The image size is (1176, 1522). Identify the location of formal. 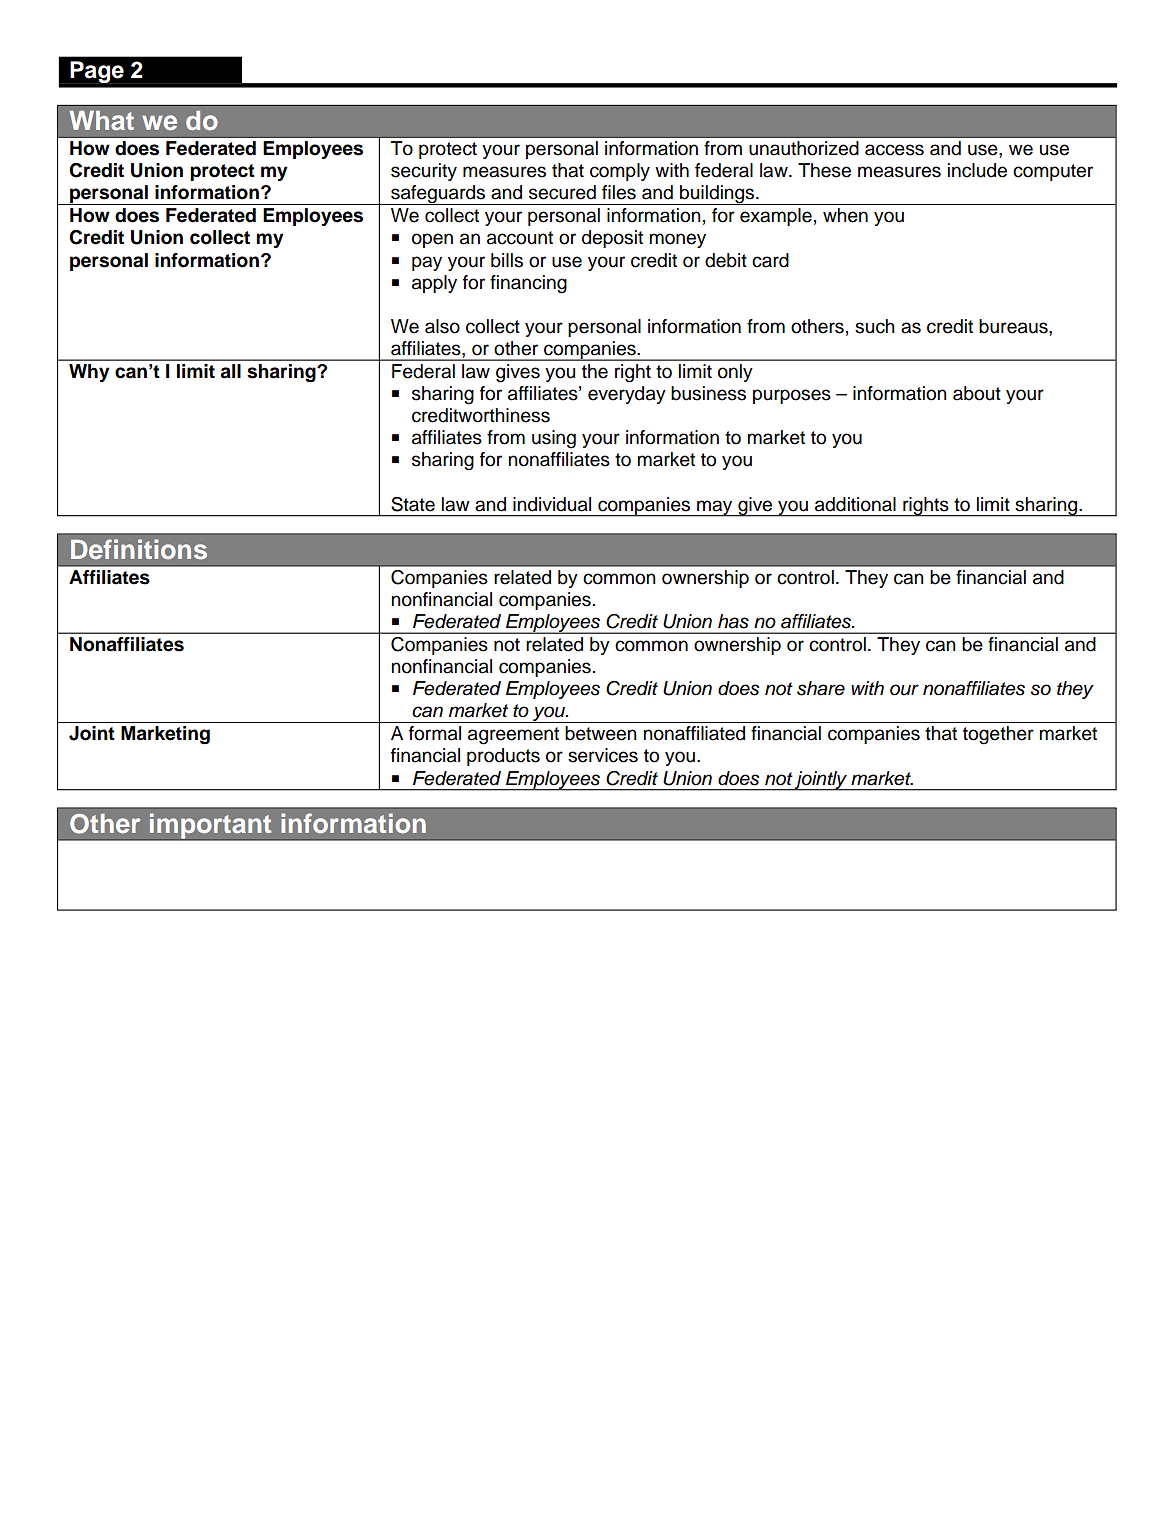
(435, 733).
